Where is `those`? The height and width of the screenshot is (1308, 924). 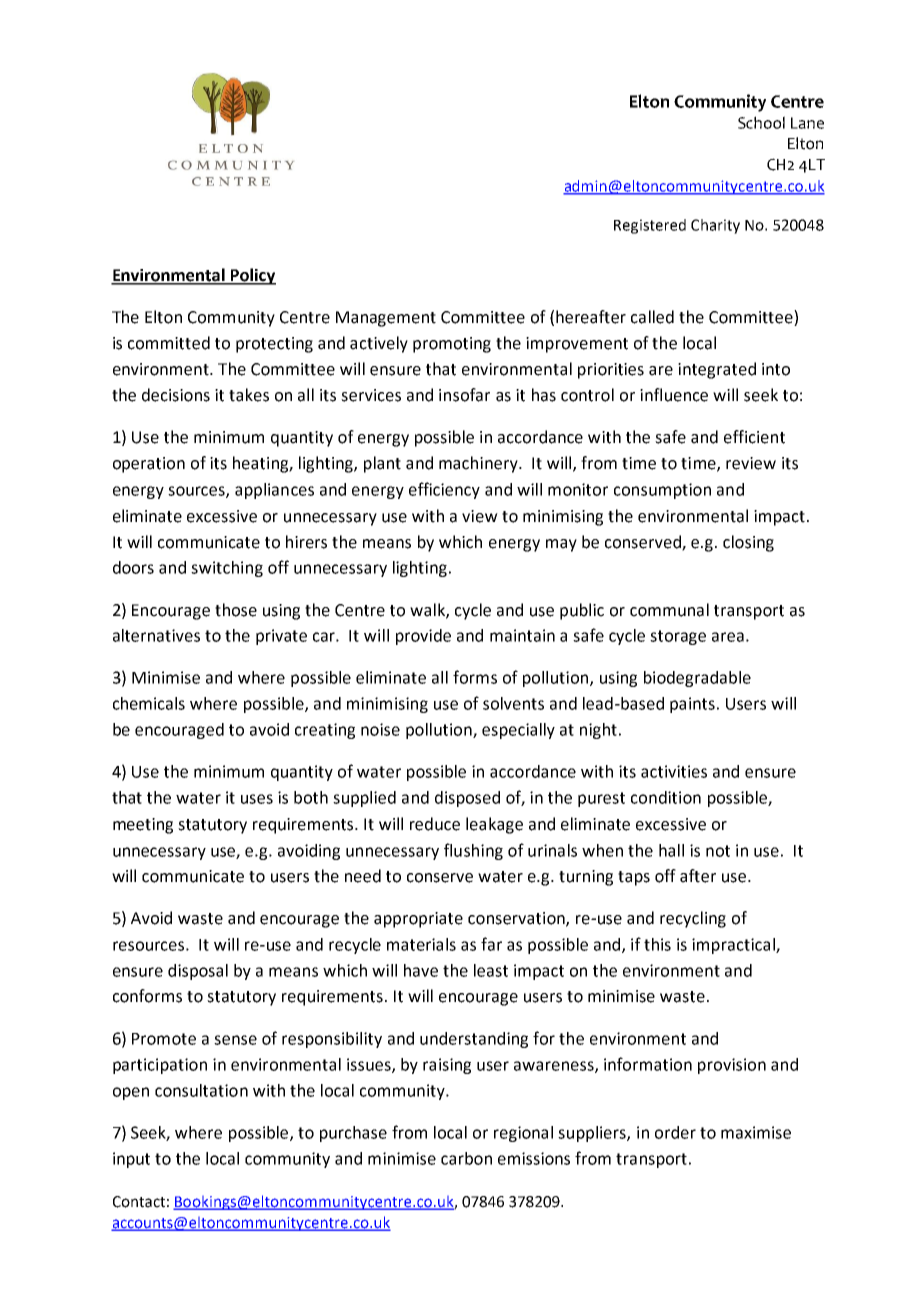
those is located at coordinates (236, 610).
